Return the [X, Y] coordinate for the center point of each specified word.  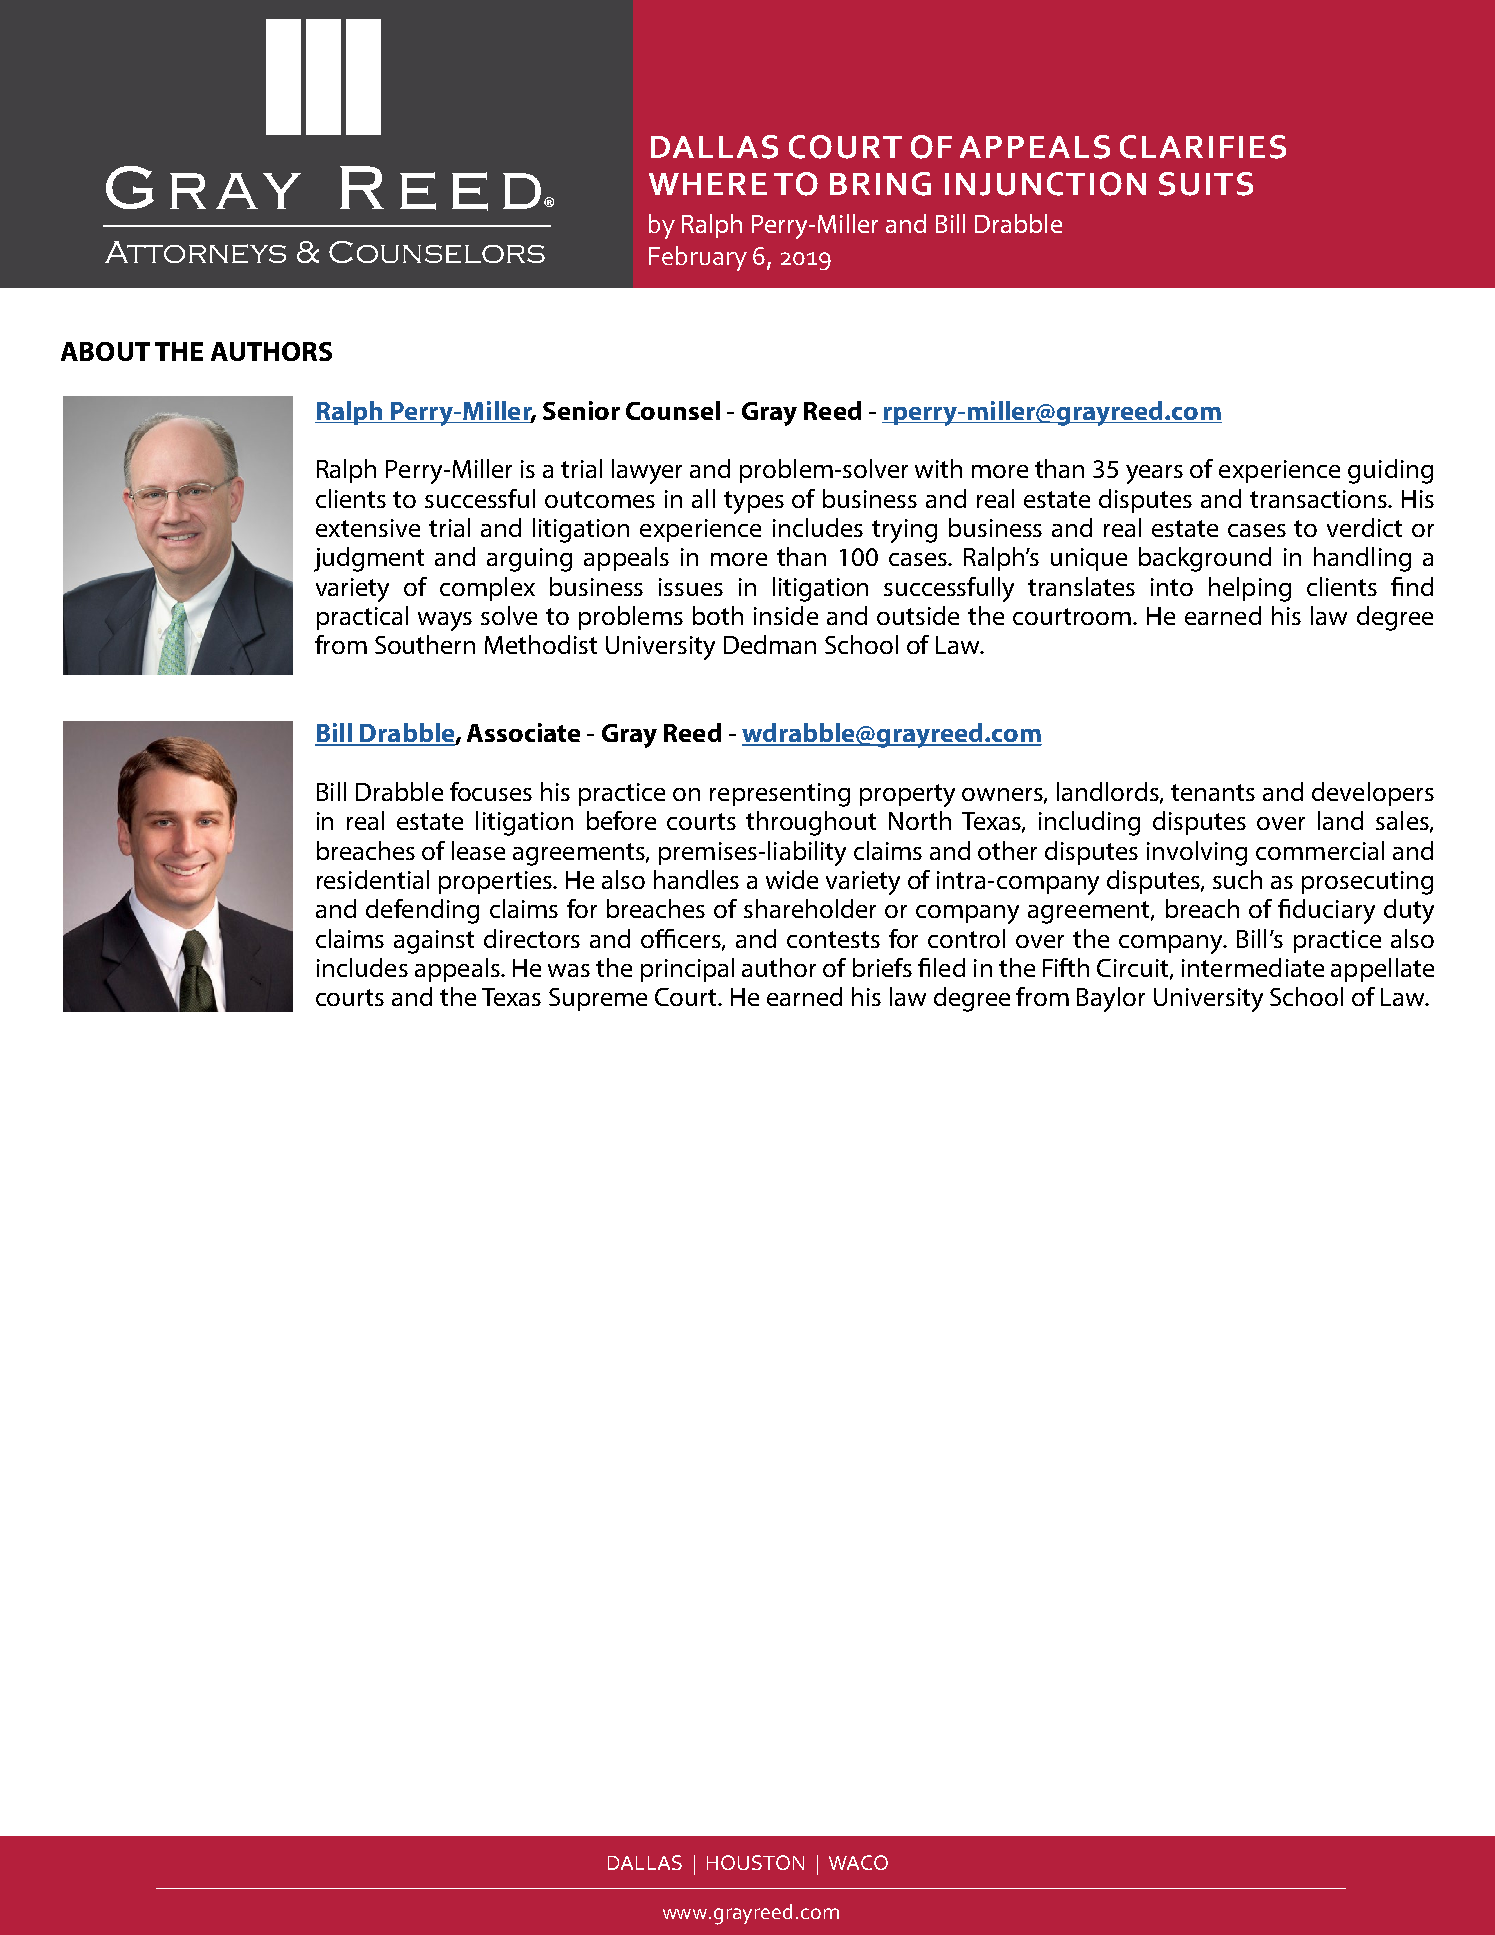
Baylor [1111, 999]
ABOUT [105, 351]
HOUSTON [755, 1862]
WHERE [708, 184]
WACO [858, 1862]
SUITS [1206, 184]
